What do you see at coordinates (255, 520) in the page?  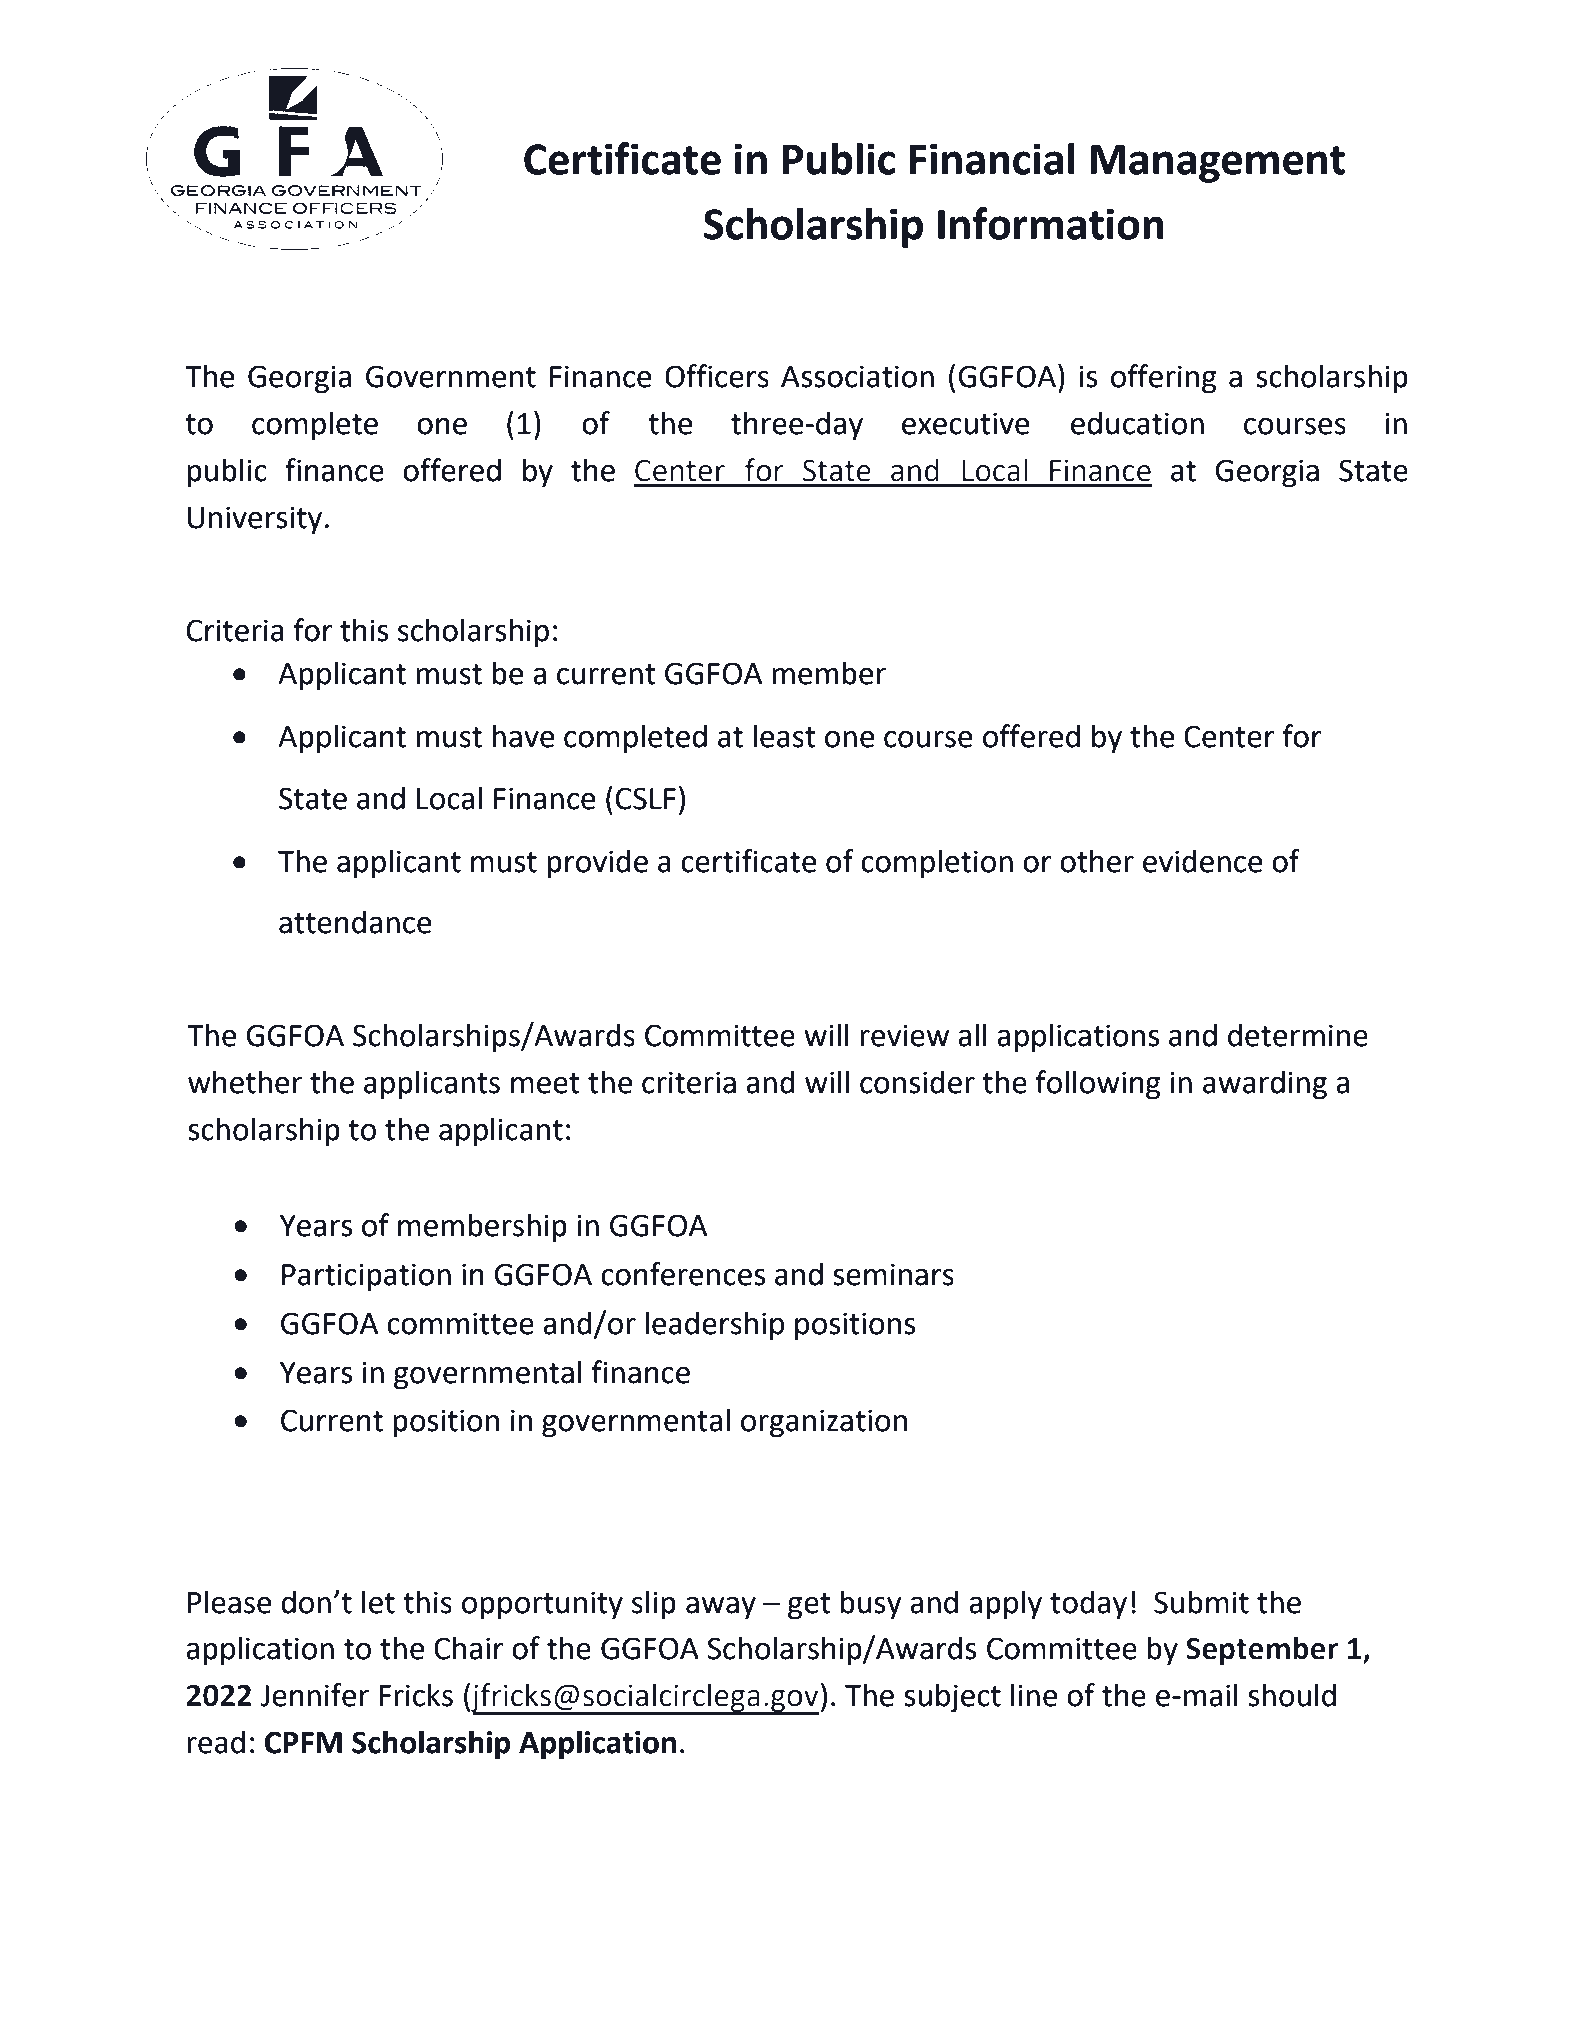 I see `University` at bounding box center [255, 520].
